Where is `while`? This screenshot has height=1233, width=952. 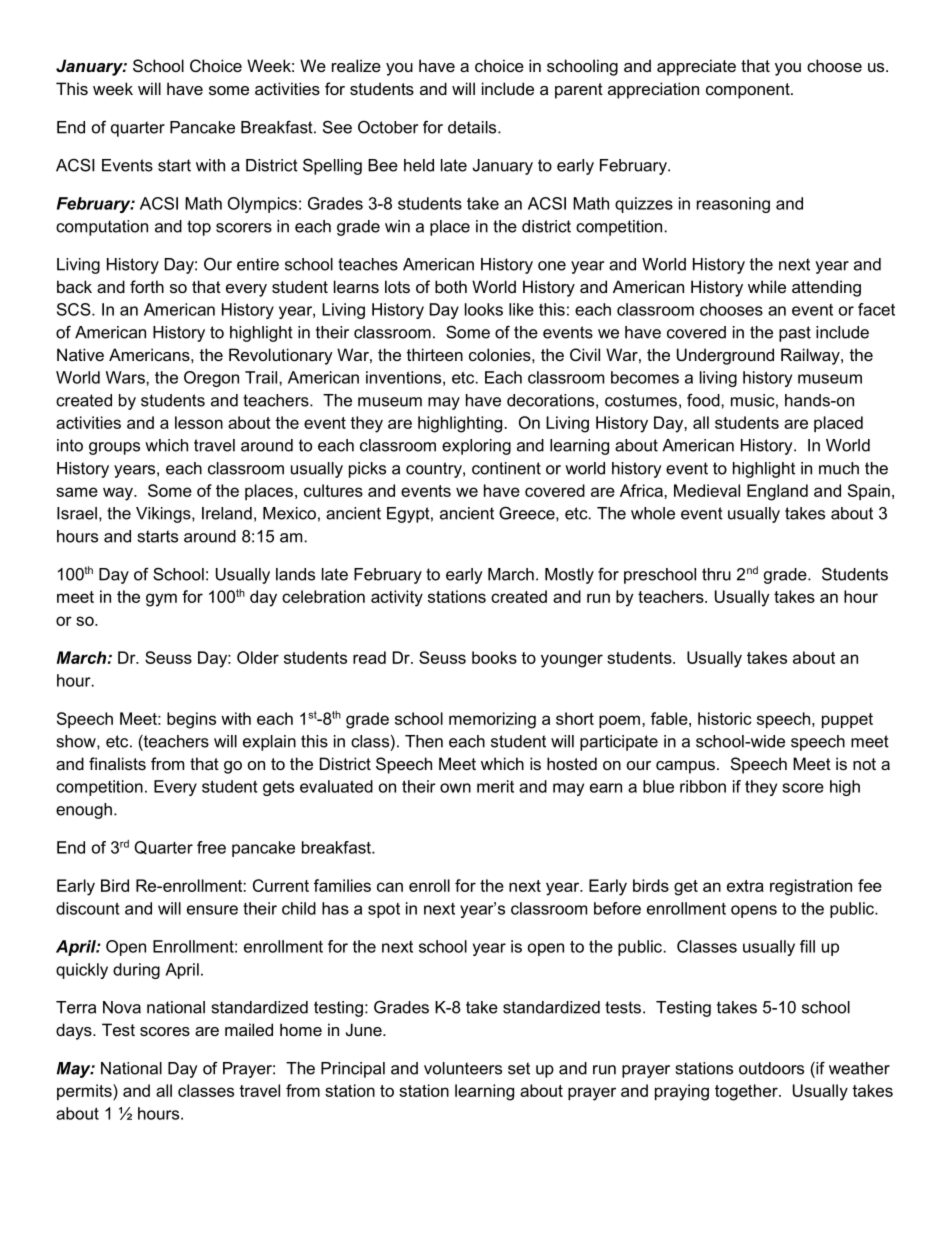 while is located at coordinates (767, 286).
